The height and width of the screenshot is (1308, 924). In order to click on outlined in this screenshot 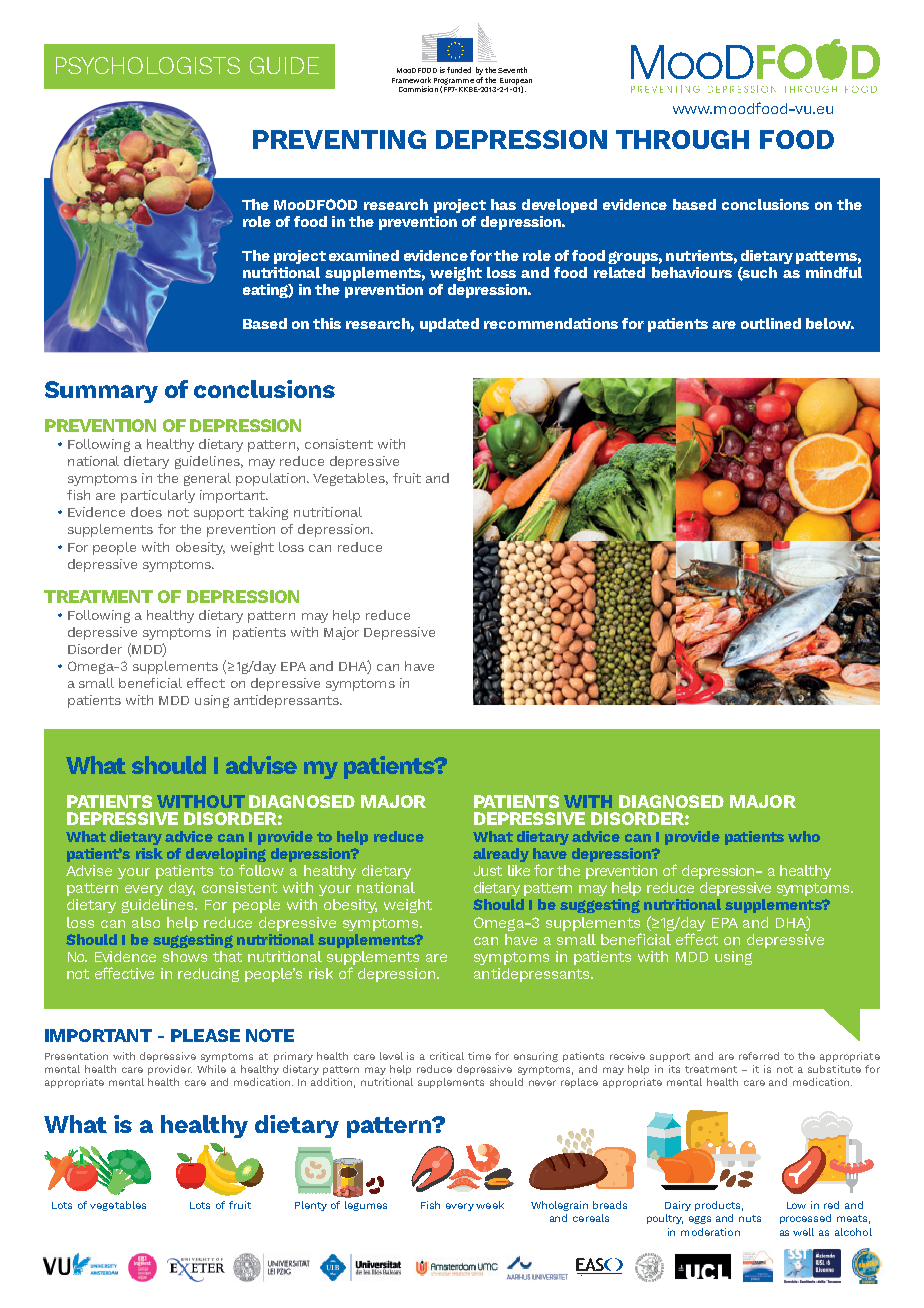, I will do `click(771, 323)`.
